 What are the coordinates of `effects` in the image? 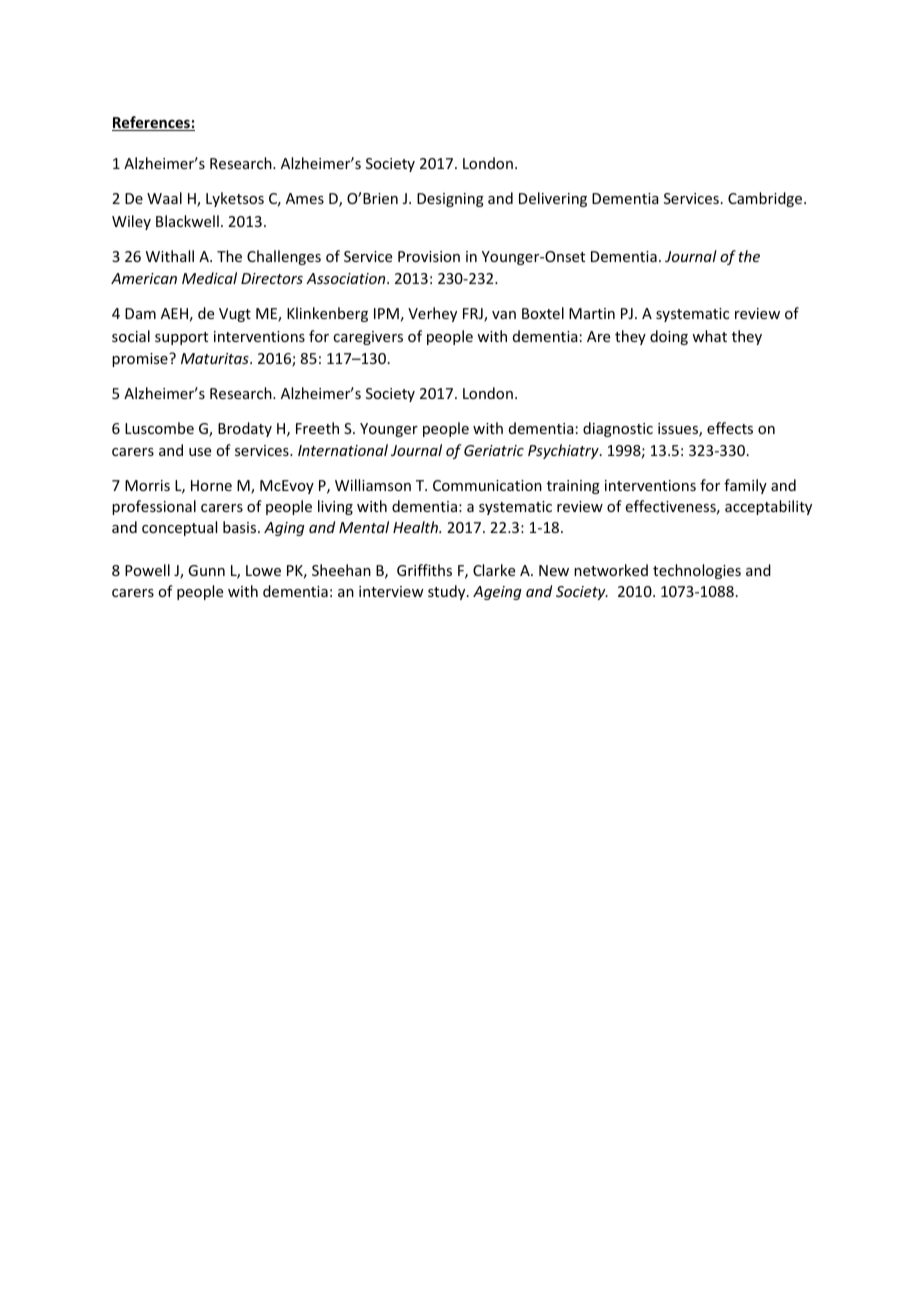 It's located at (730, 428).
